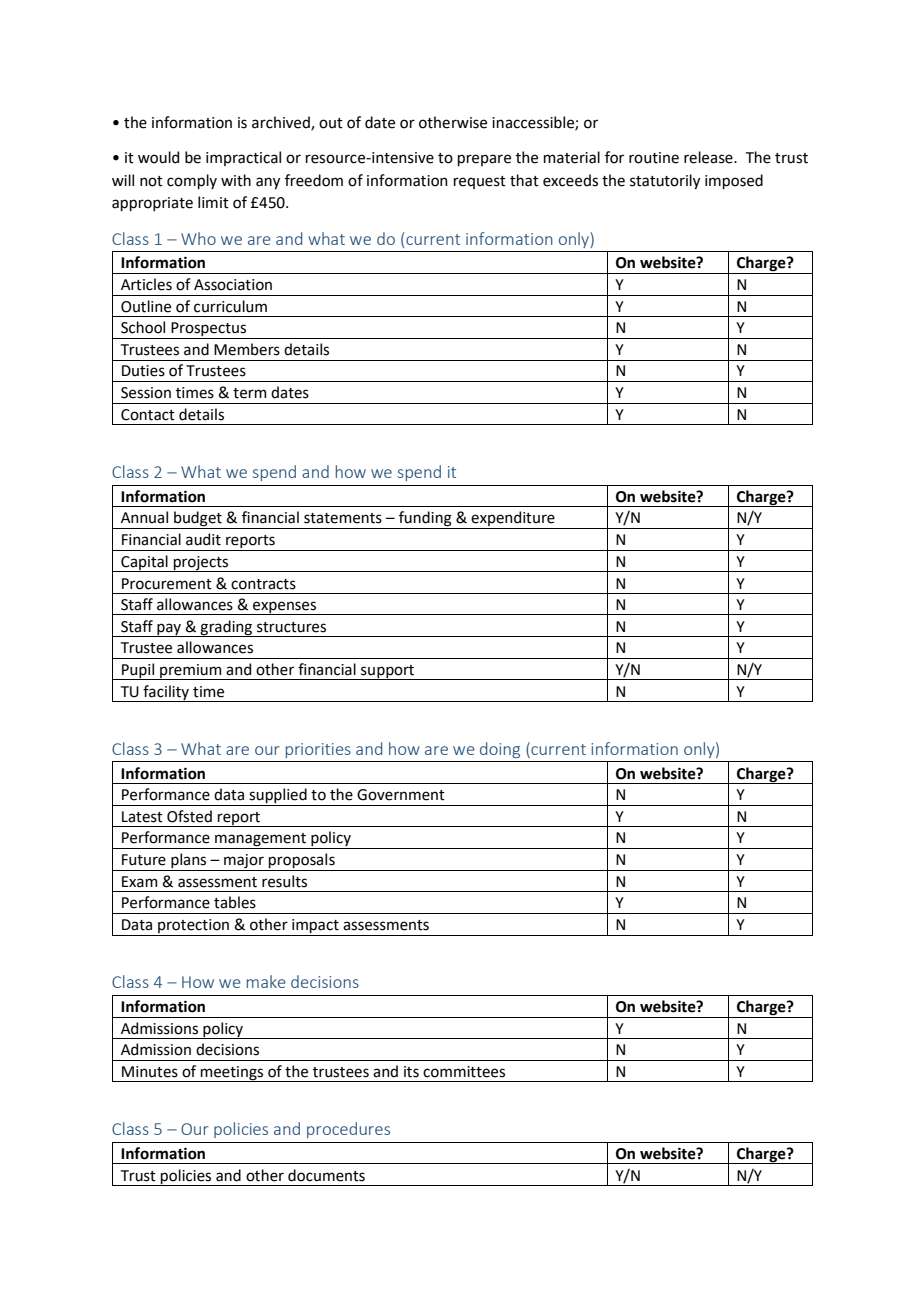 This screenshot has width=924, height=1308. What do you see at coordinates (166, 693) in the screenshot?
I see `facility` at bounding box center [166, 693].
